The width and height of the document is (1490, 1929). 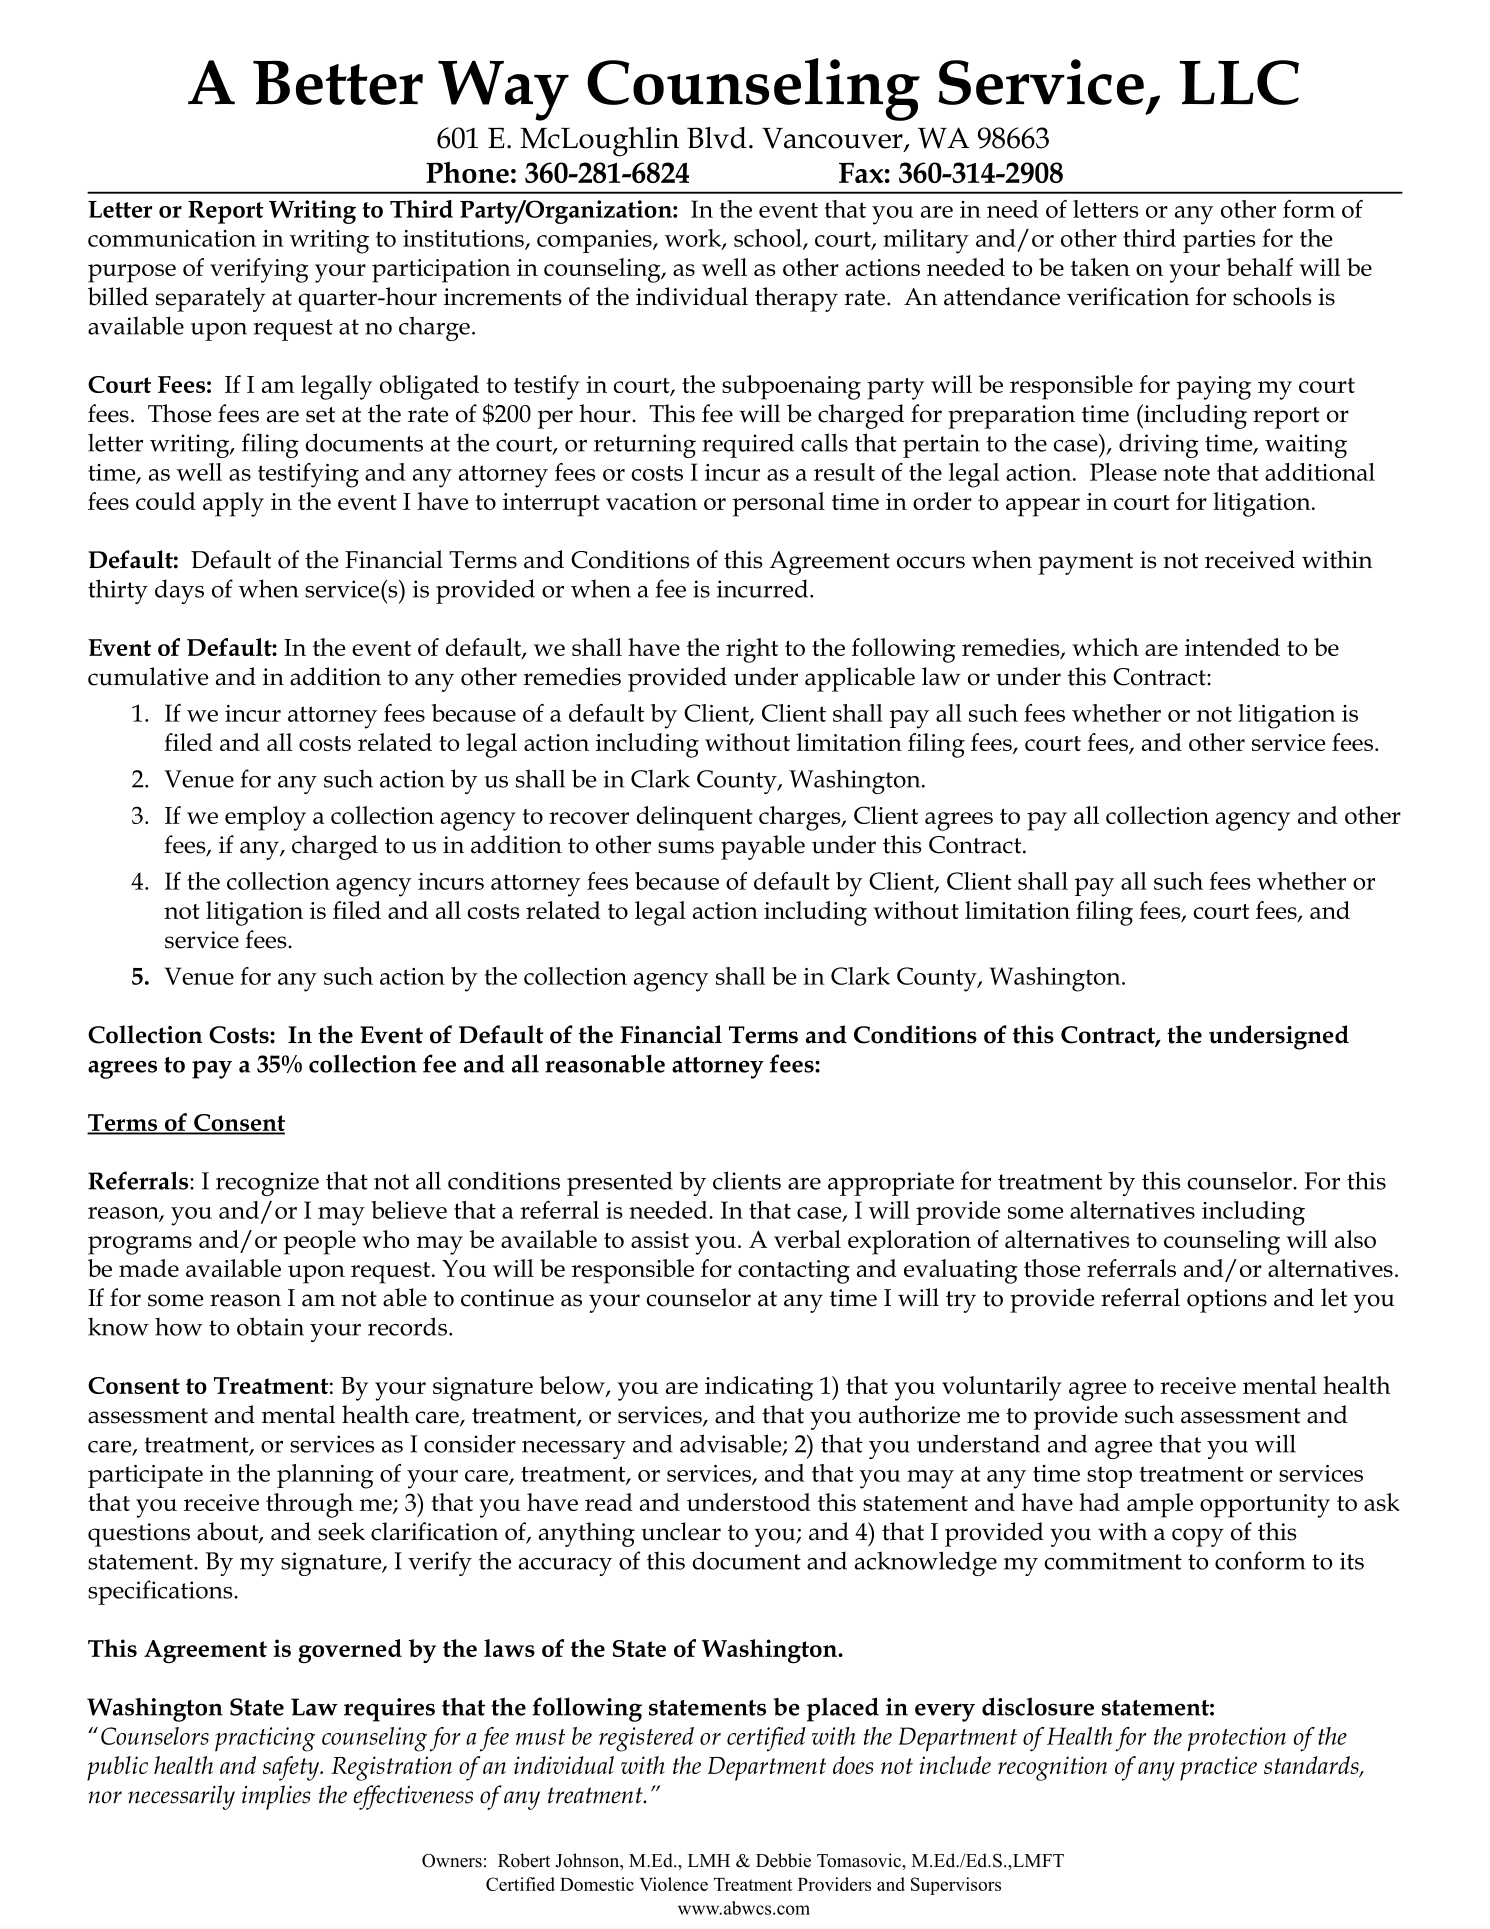 I want to click on right, so click(x=752, y=650).
